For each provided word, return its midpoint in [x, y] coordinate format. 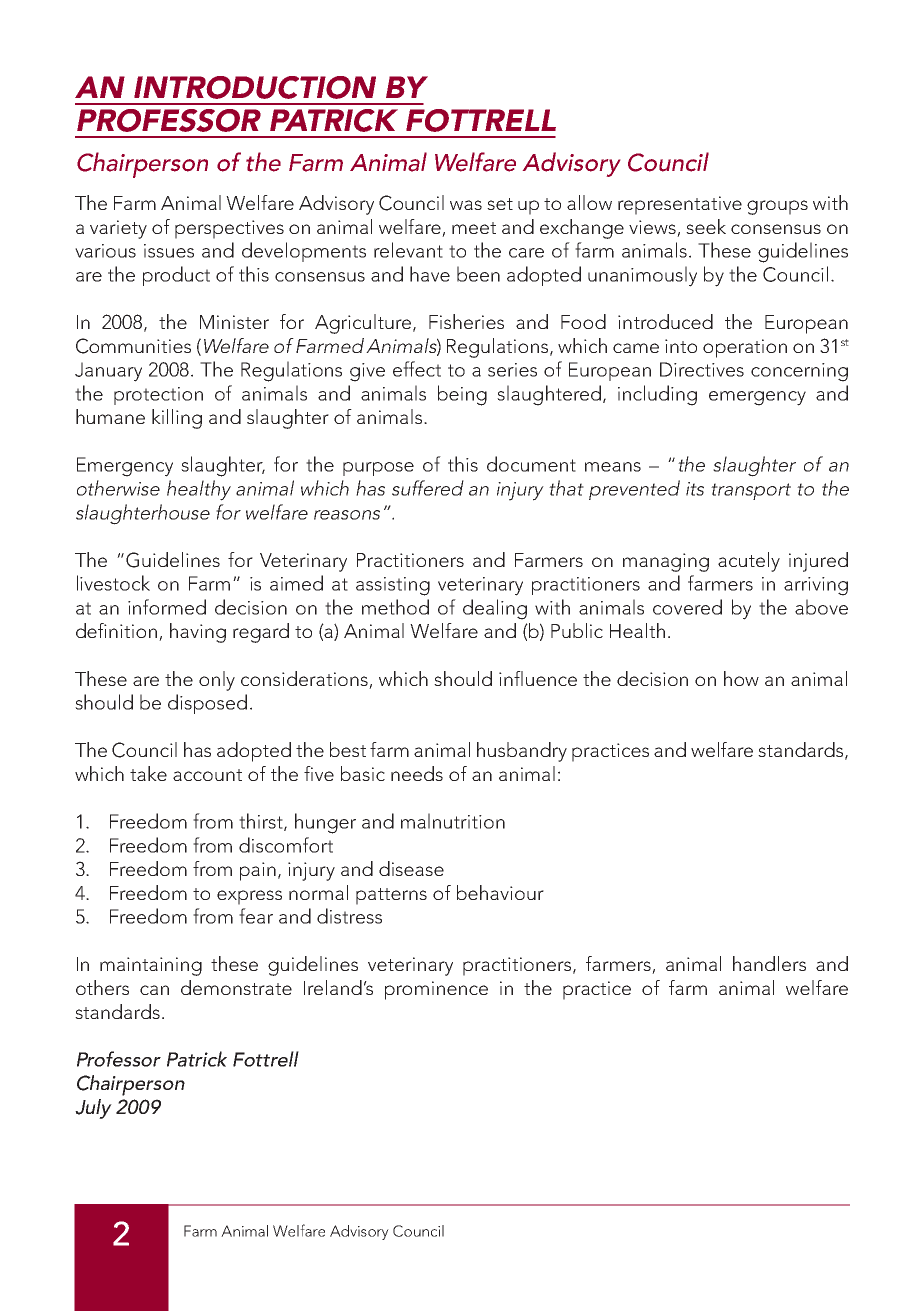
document [531, 464]
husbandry [522, 752]
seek [706, 226]
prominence [436, 990]
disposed [207, 704]
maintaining [151, 966]
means [613, 467]
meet [474, 228]
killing [177, 419]
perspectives [229, 229]
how [741, 678]
